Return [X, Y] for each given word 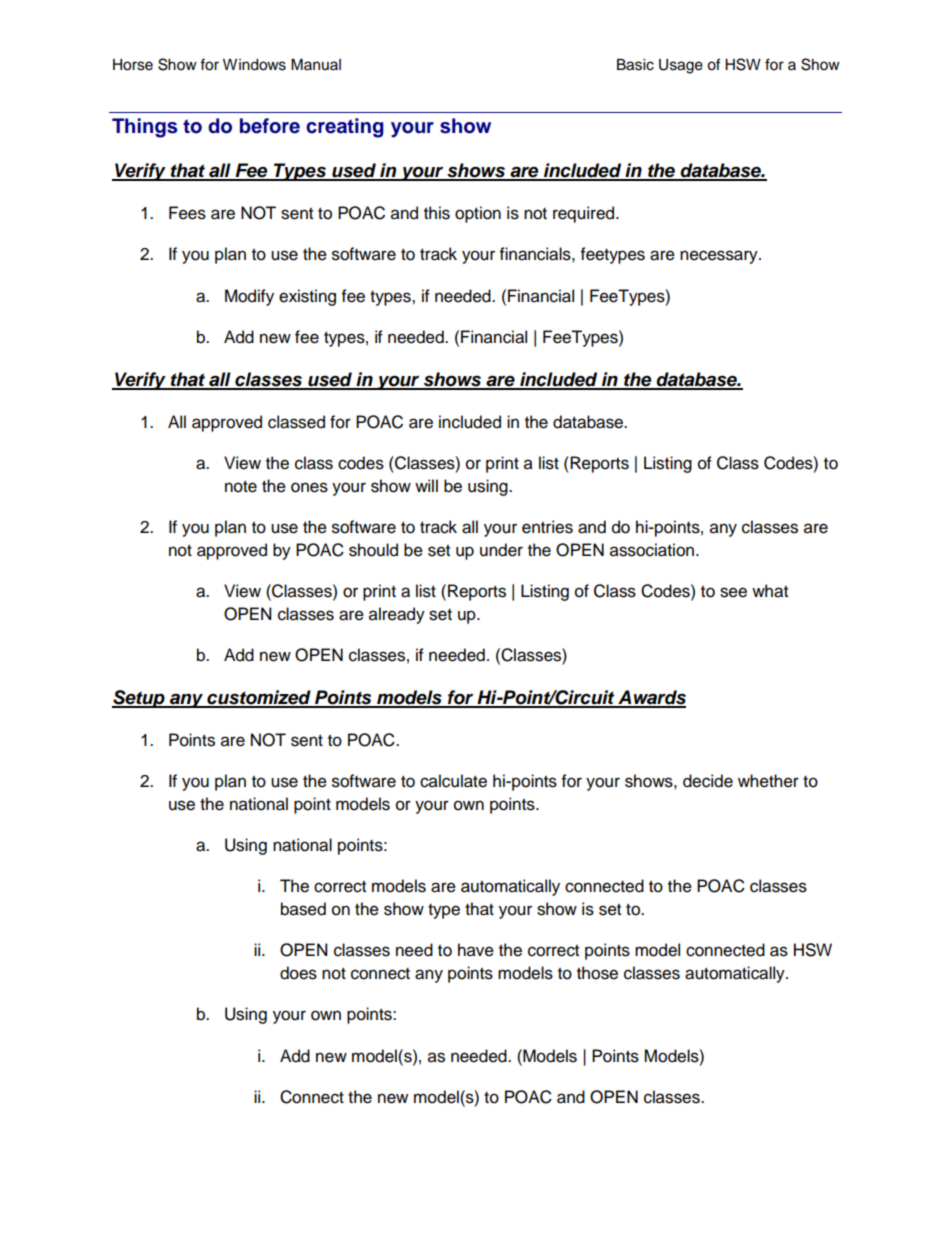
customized [259, 698]
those [597, 973]
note [241, 487]
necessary [720, 257]
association [652, 550]
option [478, 214]
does [298, 973]
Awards [651, 698]
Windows [254, 65]
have [476, 950]
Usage [681, 66]
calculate [453, 781]
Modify [249, 297]
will [426, 485]
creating [345, 128]
